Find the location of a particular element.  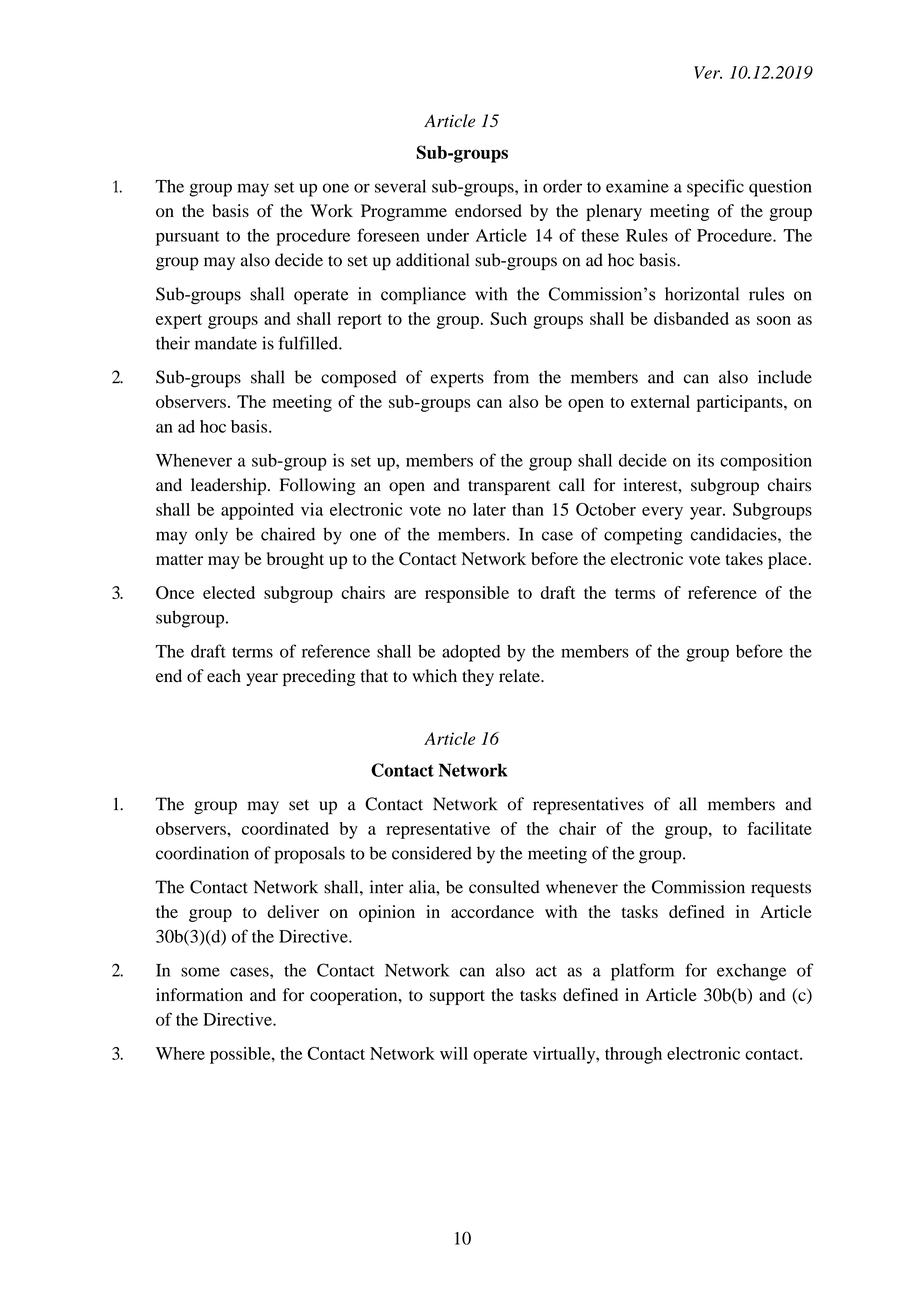

elected is located at coordinates (229, 592).
